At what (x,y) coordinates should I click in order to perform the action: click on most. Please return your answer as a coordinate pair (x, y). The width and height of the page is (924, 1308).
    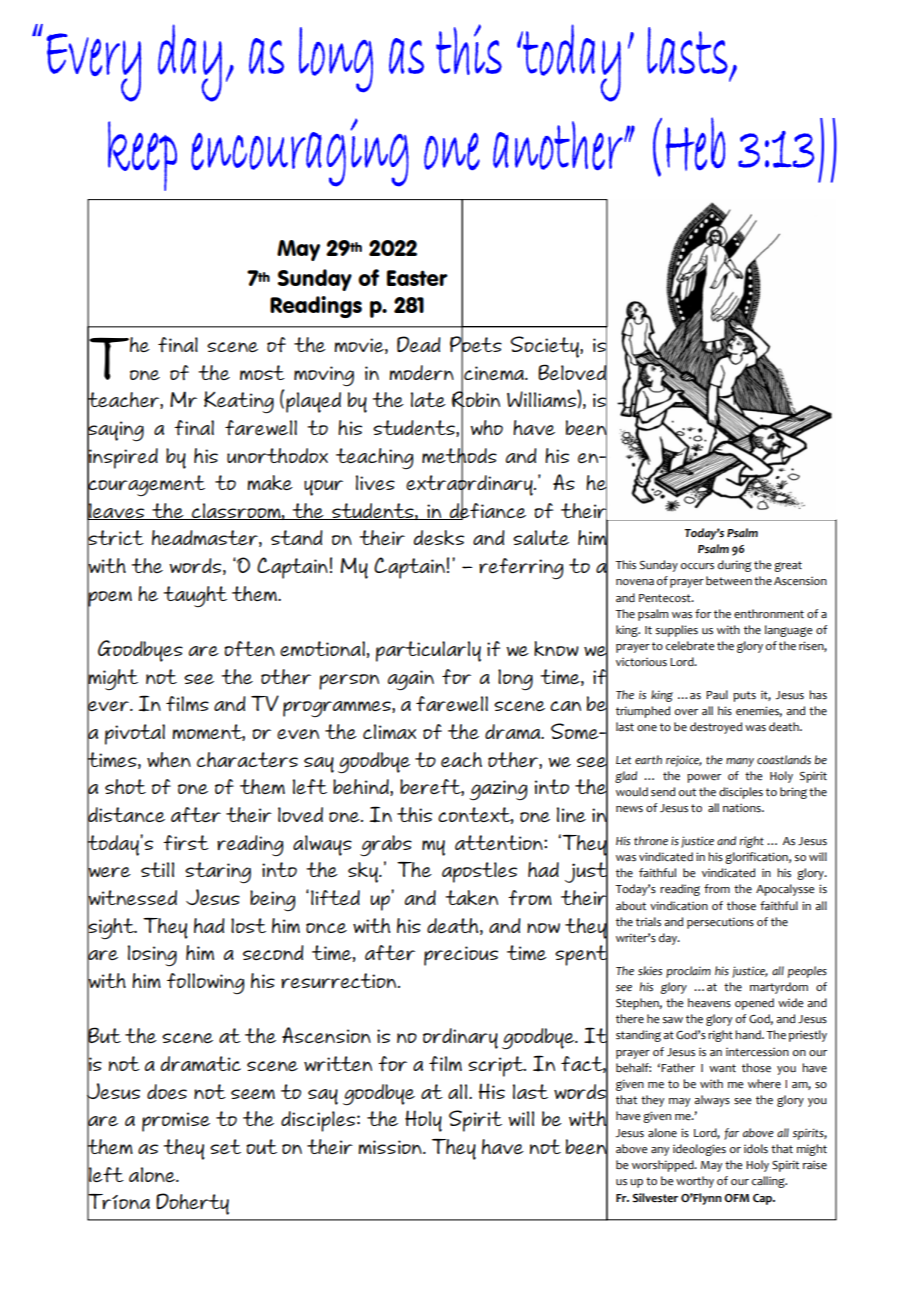
    Looking at the image, I should click on (262, 372).
